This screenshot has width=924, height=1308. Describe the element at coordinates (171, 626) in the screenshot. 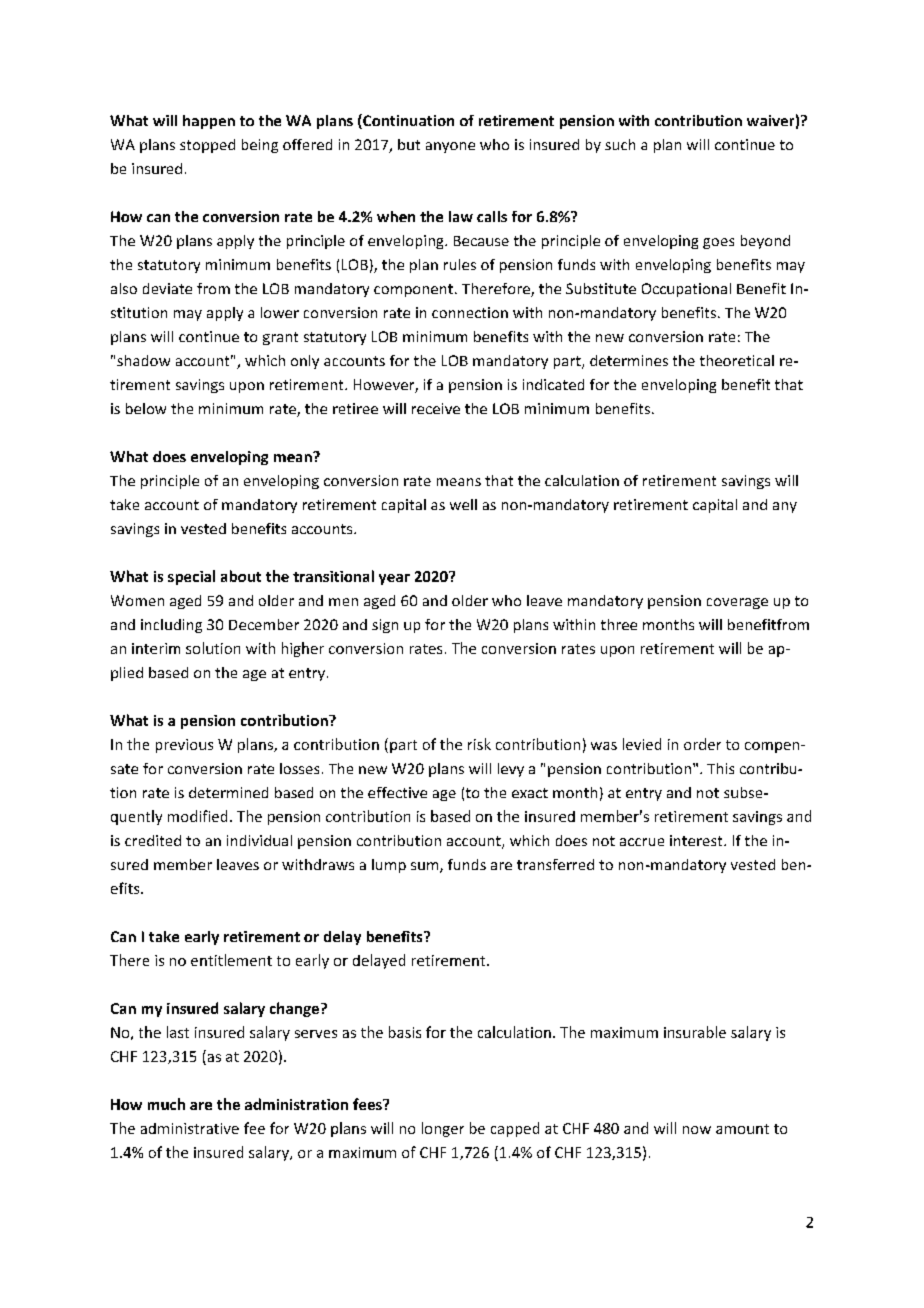

I see `including` at that location.
